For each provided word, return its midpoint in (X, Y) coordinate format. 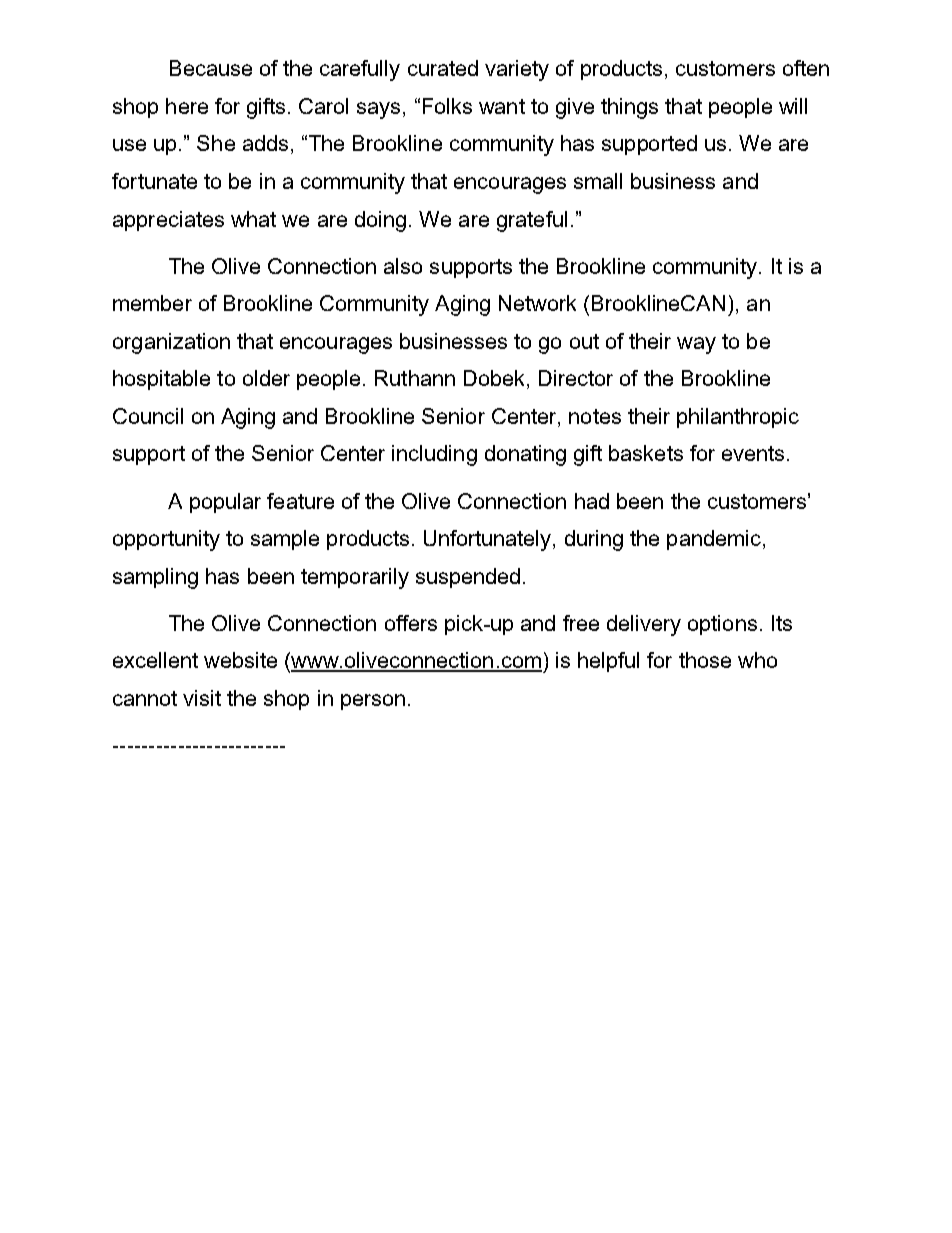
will (793, 106)
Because (211, 68)
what (253, 219)
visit (202, 698)
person (373, 702)
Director (576, 378)
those (705, 660)
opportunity (166, 540)
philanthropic (738, 418)
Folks (447, 106)
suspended (468, 578)
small (598, 181)
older (266, 378)
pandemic (714, 540)
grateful (532, 221)
